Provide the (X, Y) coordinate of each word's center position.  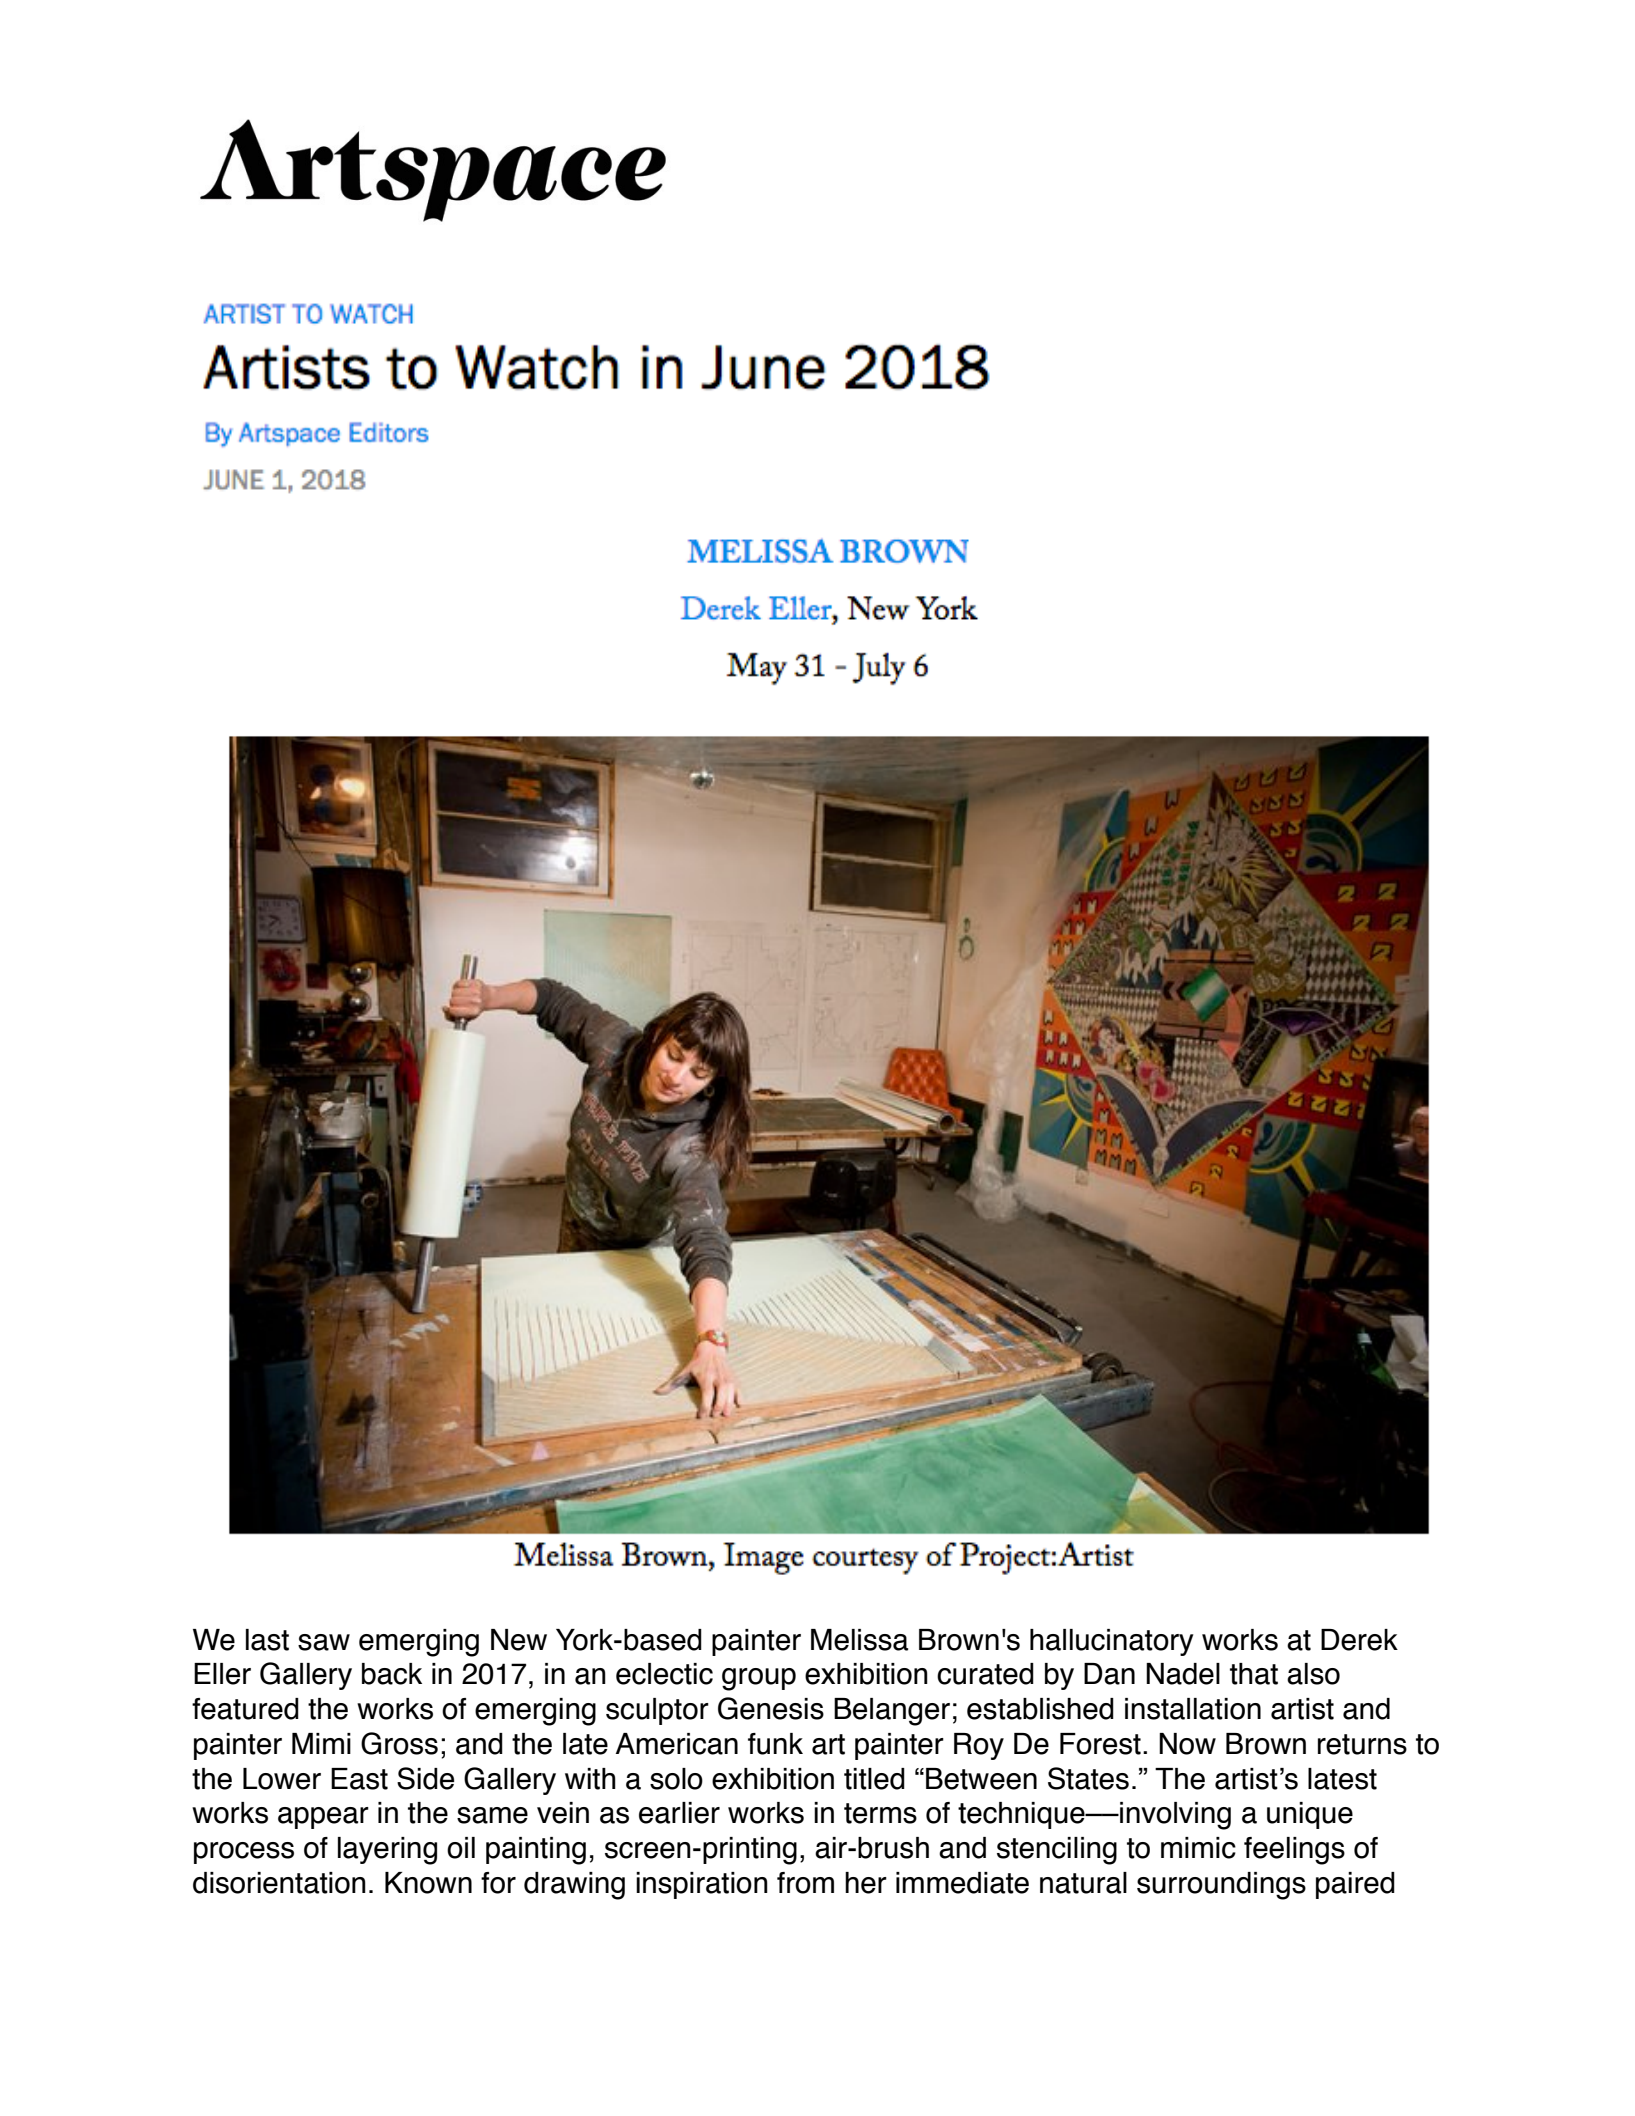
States (1088, 1778)
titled (874, 1779)
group (759, 1679)
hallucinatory (1112, 1642)
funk (775, 1744)
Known (428, 1883)
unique (1310, 1815)
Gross (399, 1743)
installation (1193, 1709)
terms (880, 1813)
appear (323, 1818)
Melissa (859, 1640)
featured (245, 1709)
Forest (1100, 1744)
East (359, 1779)
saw (324, 1642)
